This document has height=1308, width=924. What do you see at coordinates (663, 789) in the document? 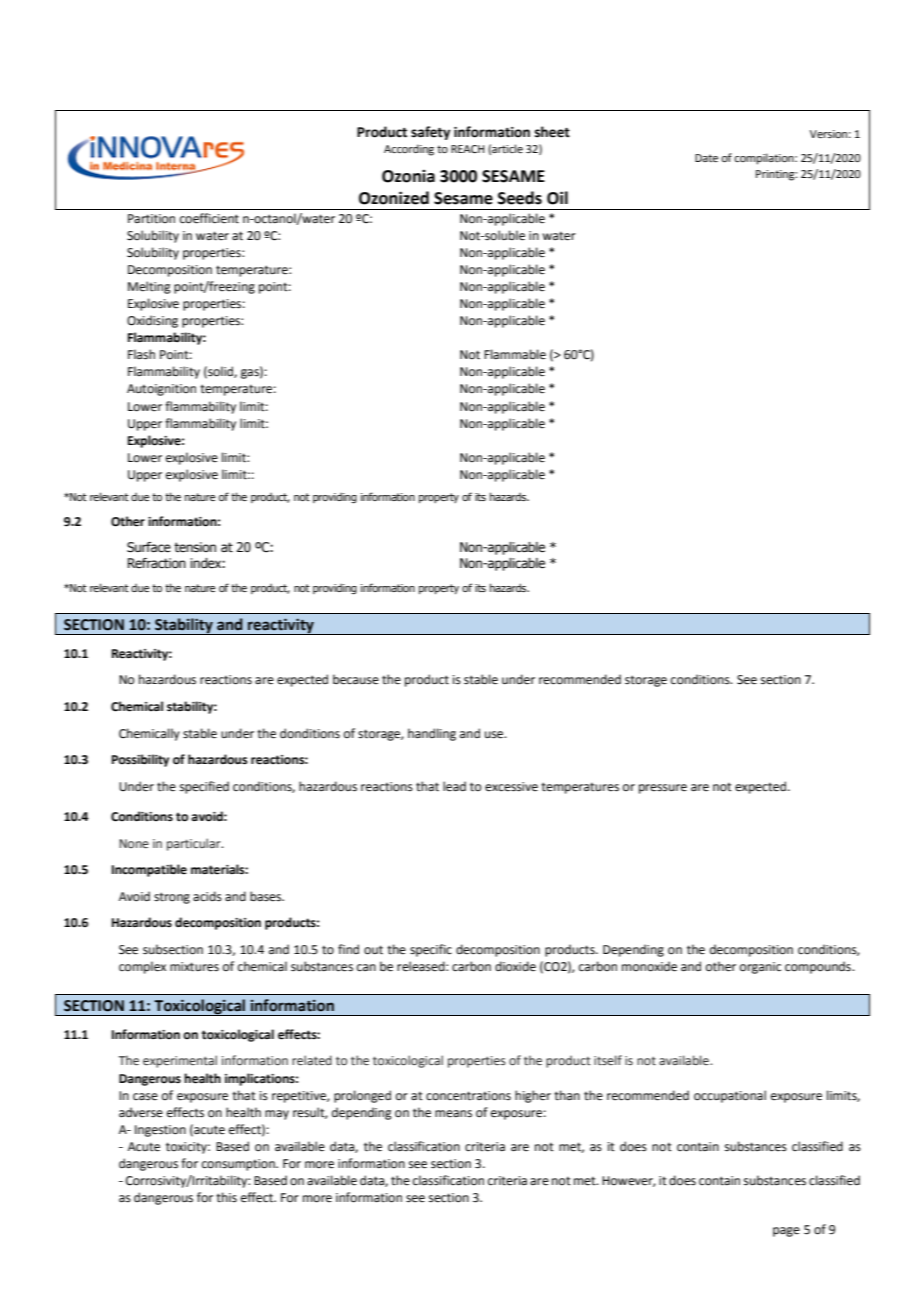
I see `pressure` at bounding box center [663, 789].
